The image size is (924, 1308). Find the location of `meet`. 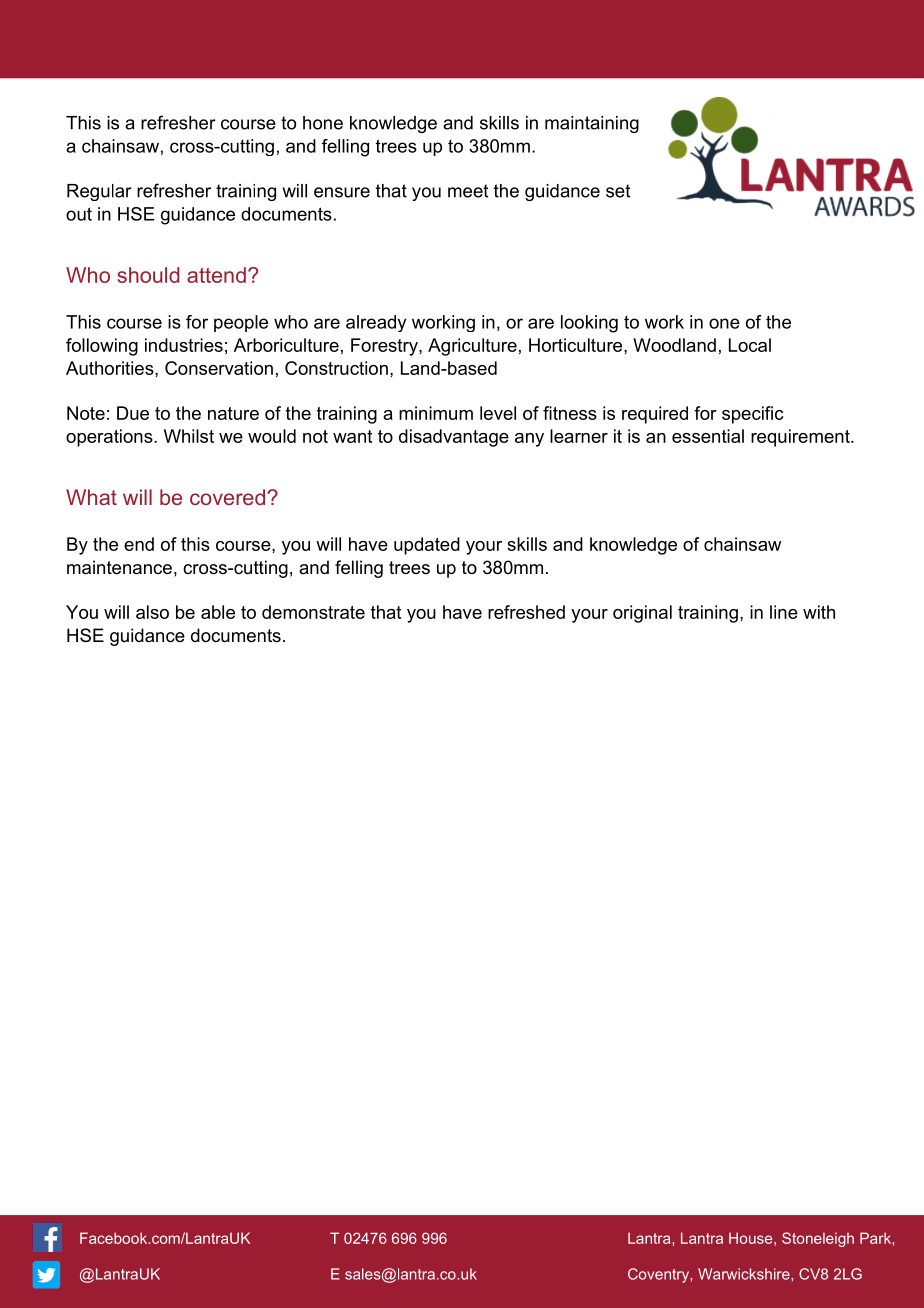

meet is located at coordinates (468, 191).
